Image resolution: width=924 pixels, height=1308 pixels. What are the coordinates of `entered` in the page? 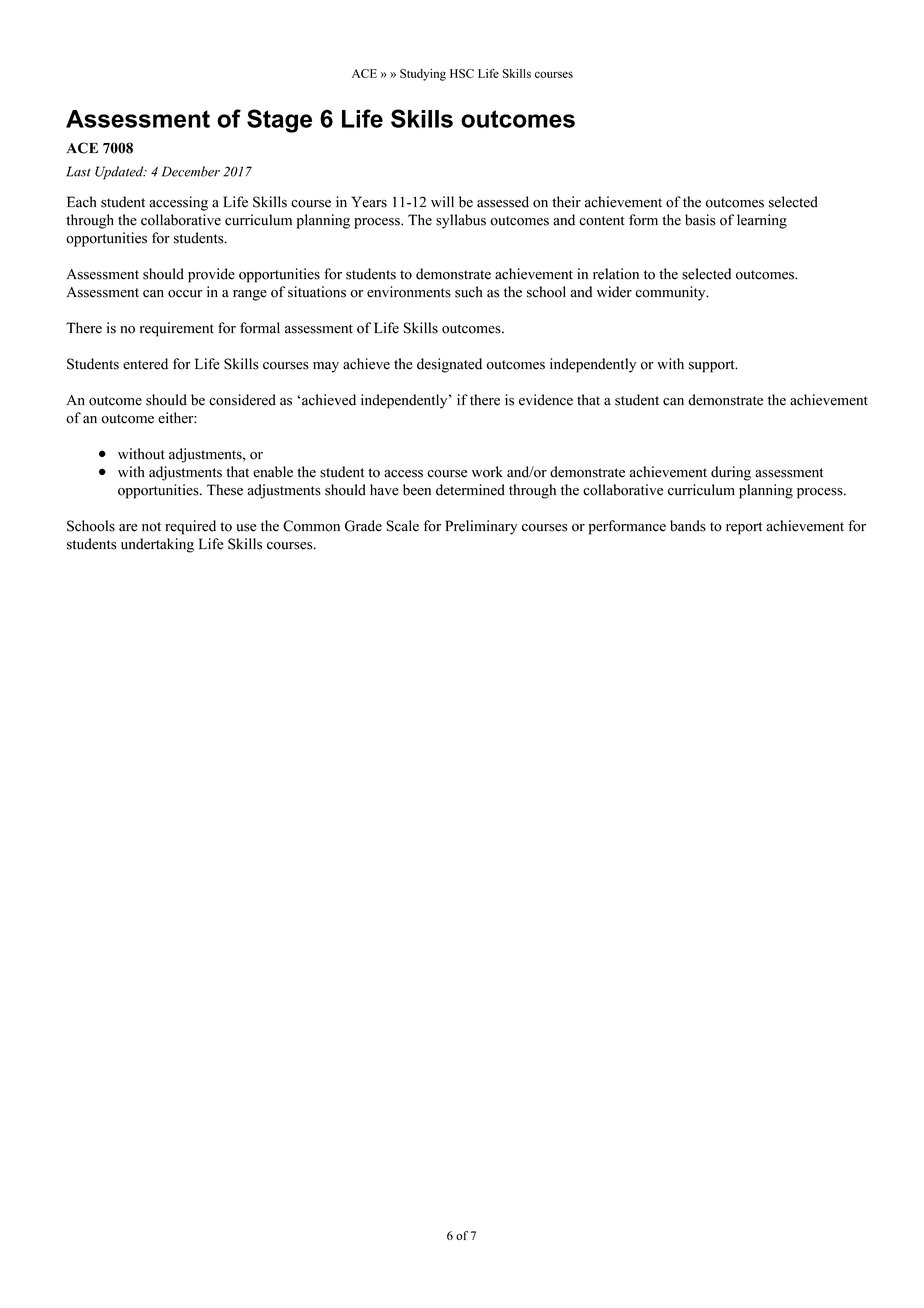 It's located at (145, 364).
